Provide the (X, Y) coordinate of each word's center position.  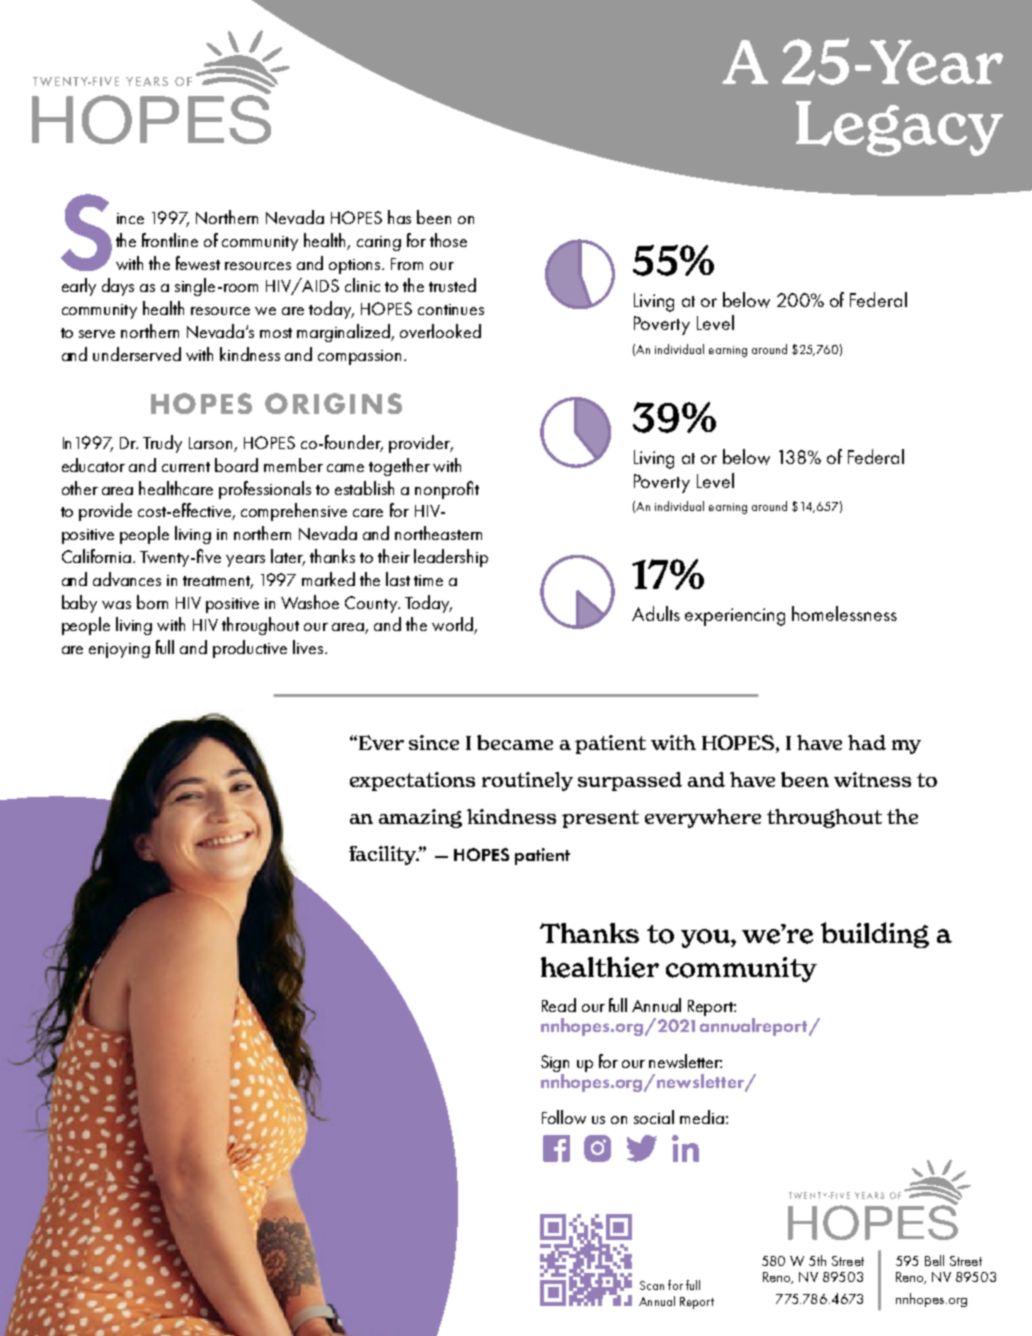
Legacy (899, 128)
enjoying (119, 650)
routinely (527, 781)
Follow (564, 1117)
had (867, 742)
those (448, 240)
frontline (170, 240)
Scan (652, 1285)
